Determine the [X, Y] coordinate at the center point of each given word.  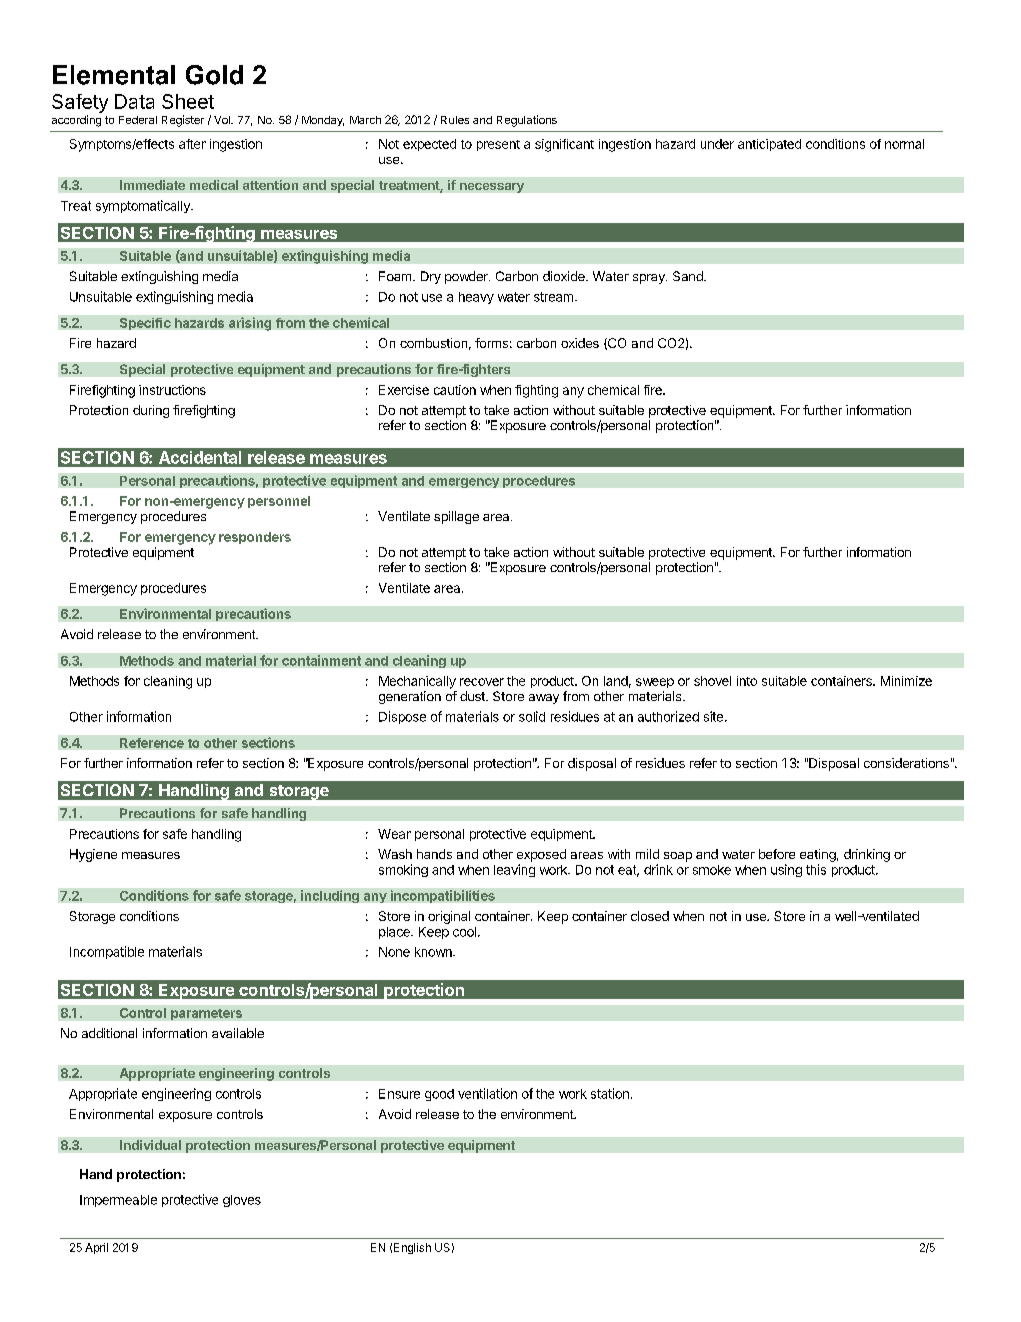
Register [183, 121]
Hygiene [93, 855]
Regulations [527, 121]
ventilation [487, 1093]
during [151, 411]
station [610, 1093]
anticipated [769, 145]
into [747, 681]
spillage [456, 517]
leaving [514, 870]
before [777, 854]
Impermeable [118, 1201]
